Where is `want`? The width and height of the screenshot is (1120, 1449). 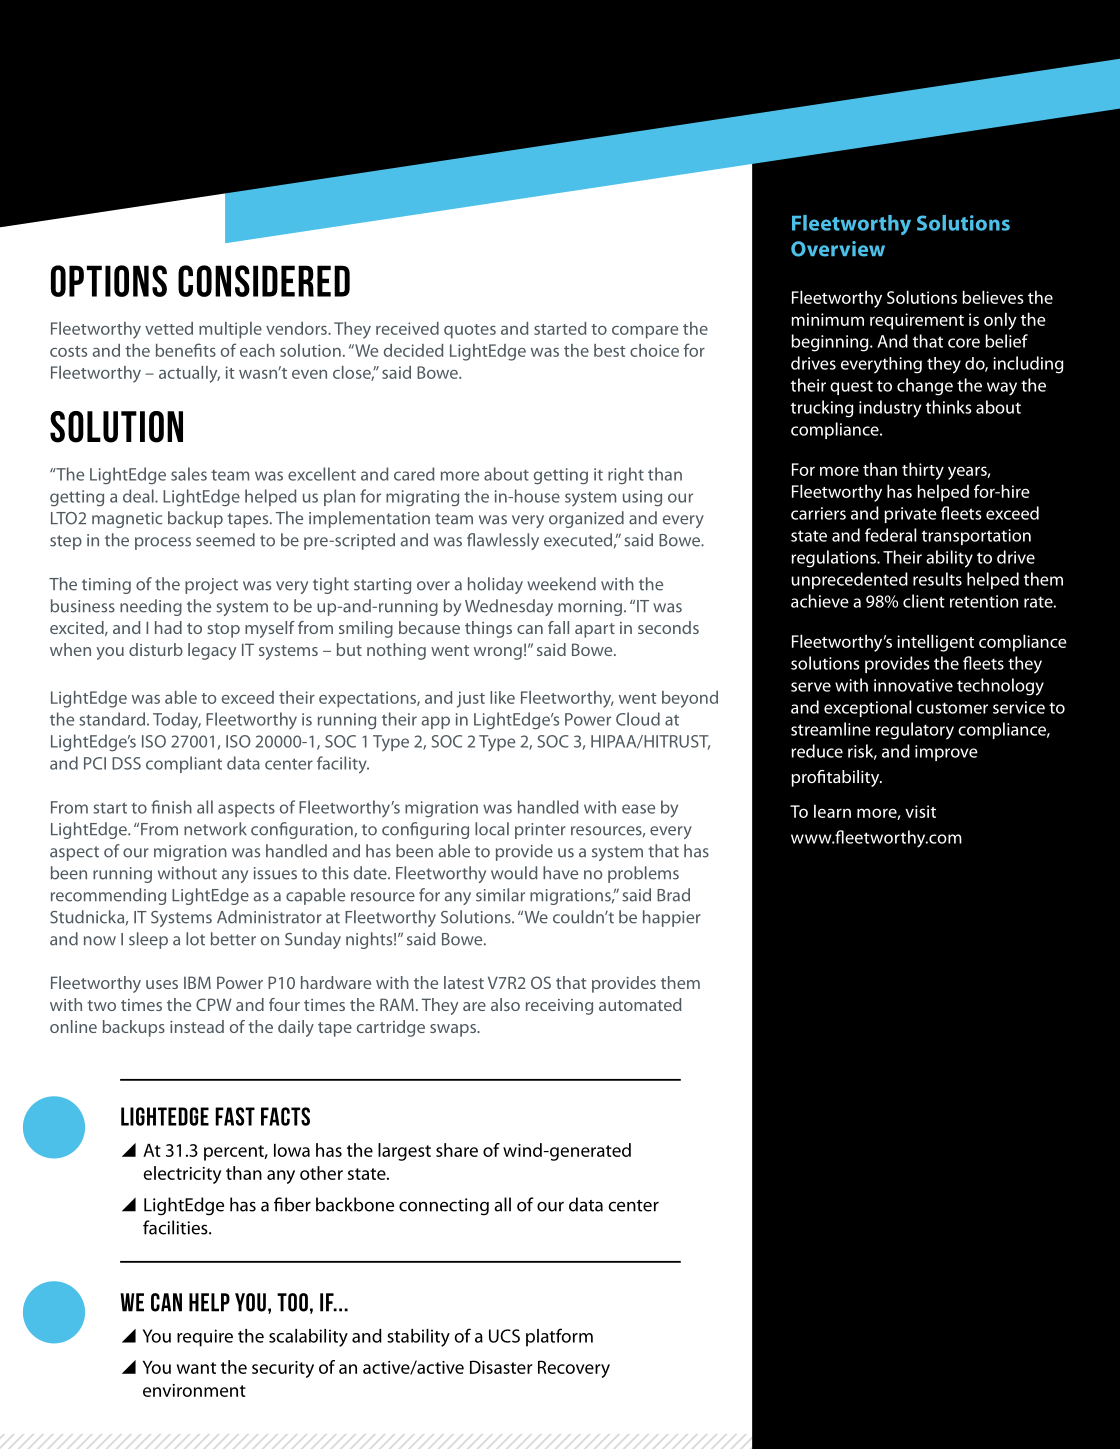 want is located at coordinates (196, 1368).
